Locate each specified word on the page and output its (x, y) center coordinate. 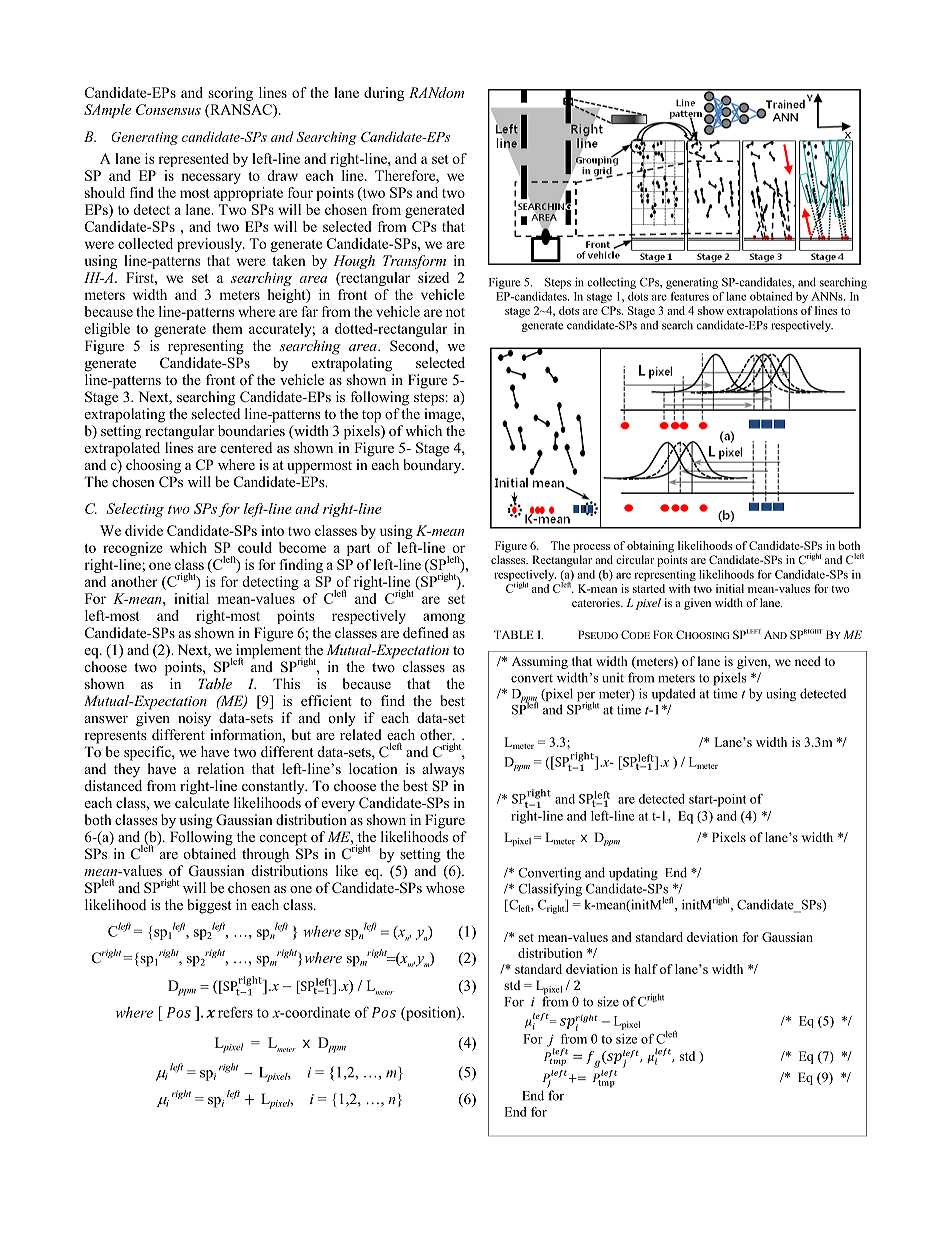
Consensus (168, 109)
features (690, 296)
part (359, 550)
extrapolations (762, 312)
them (227, 328)
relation (220, 768)
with (679, 588)
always (443, 770)
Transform (414, 262)
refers (235, 1012)
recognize (133, 549)
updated (674, 695)
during (384, 94)
